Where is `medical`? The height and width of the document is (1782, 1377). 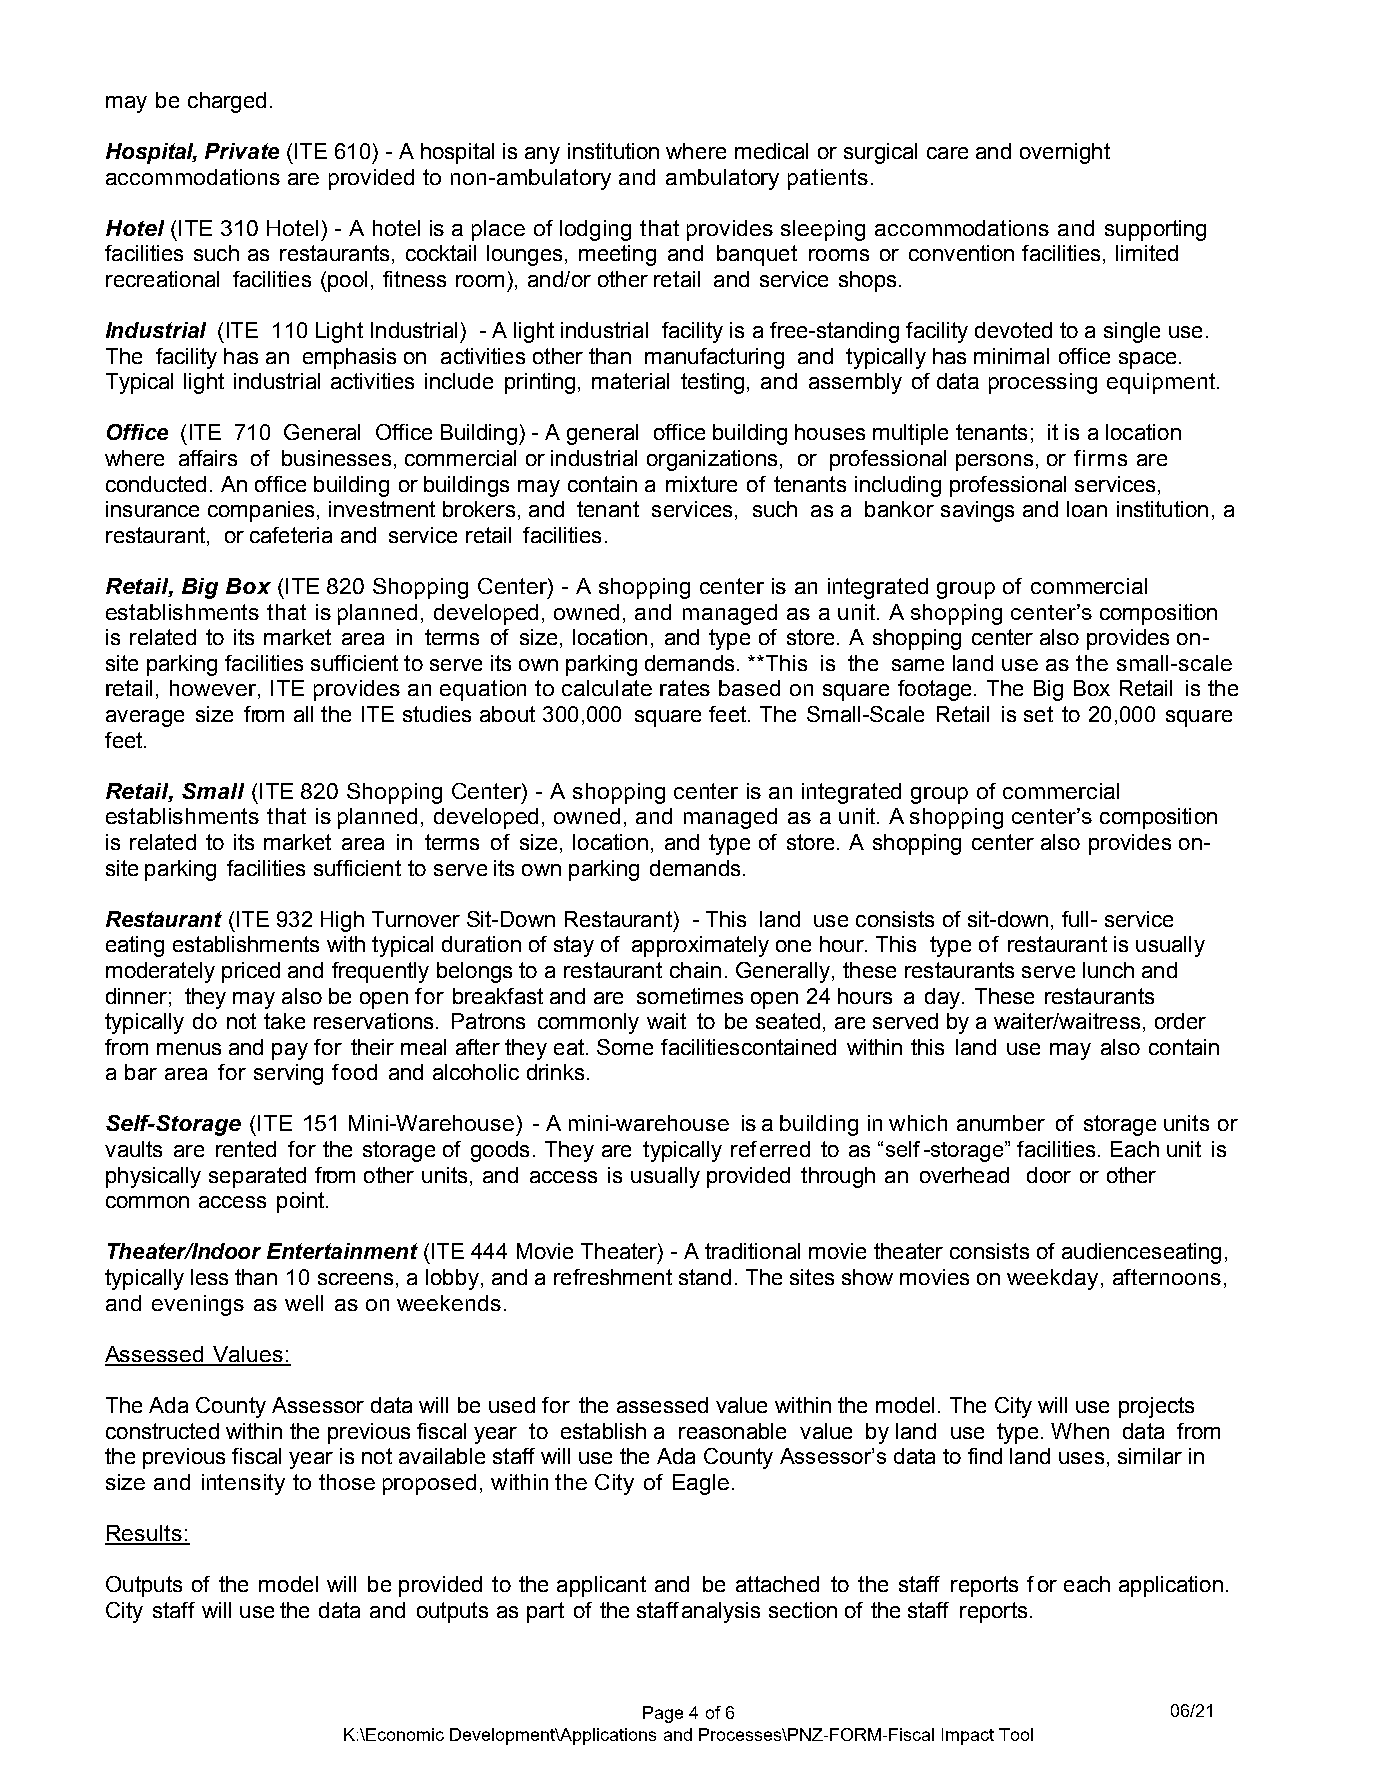
medical is located at coordinates (771, 151).
